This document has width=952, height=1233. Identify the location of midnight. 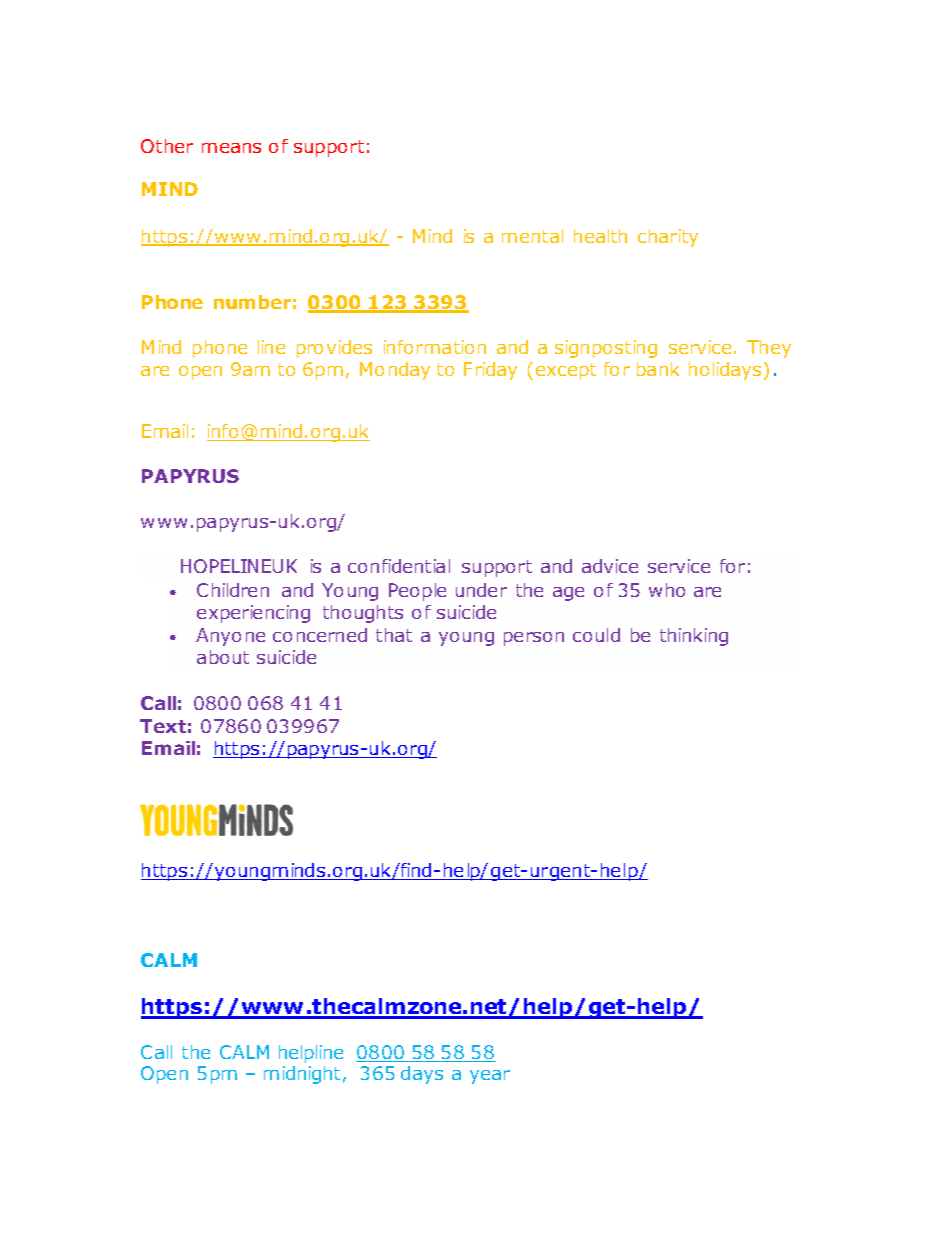
(302, 1075).
